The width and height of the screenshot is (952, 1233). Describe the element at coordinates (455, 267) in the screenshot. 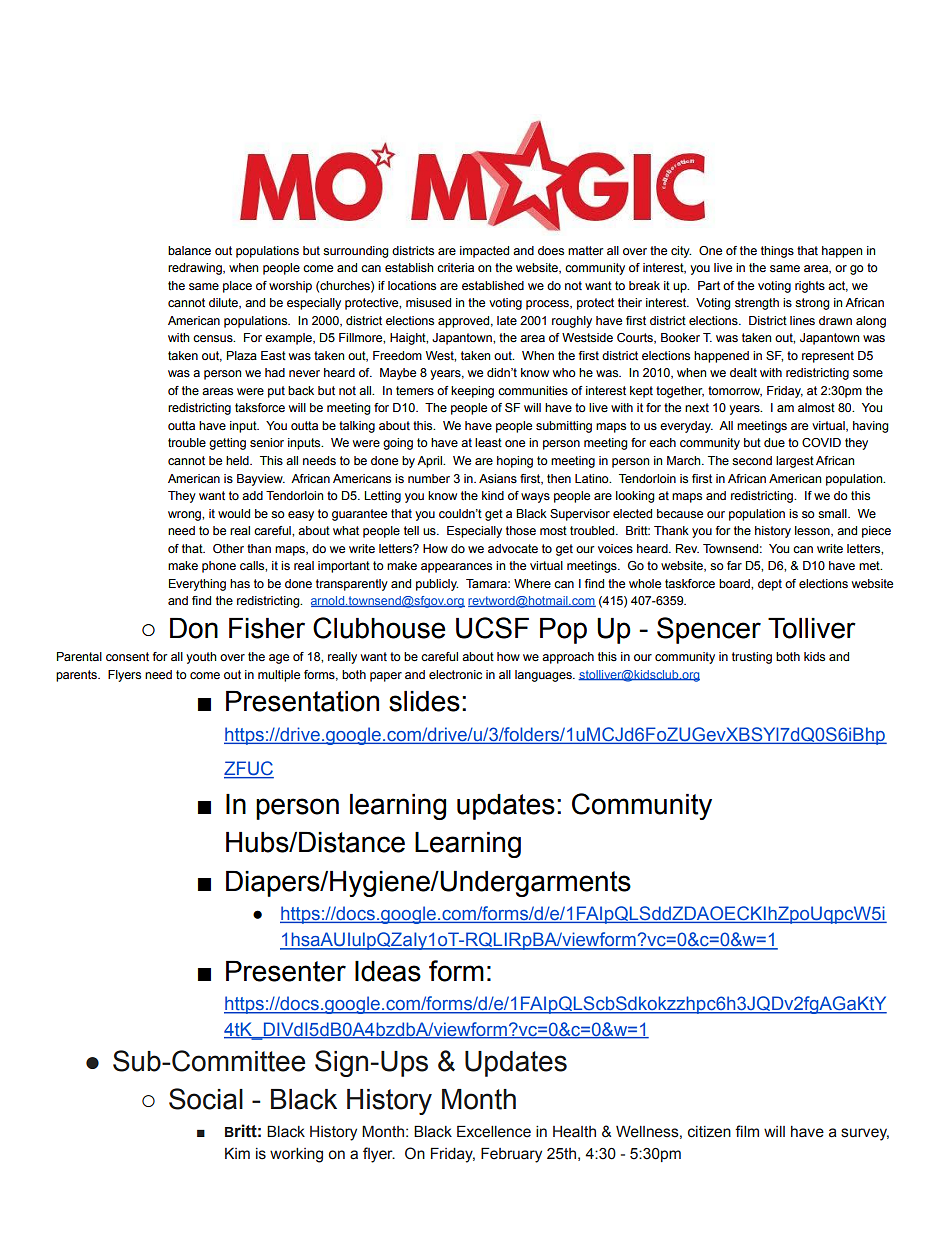

I see `criteria` at that location.
